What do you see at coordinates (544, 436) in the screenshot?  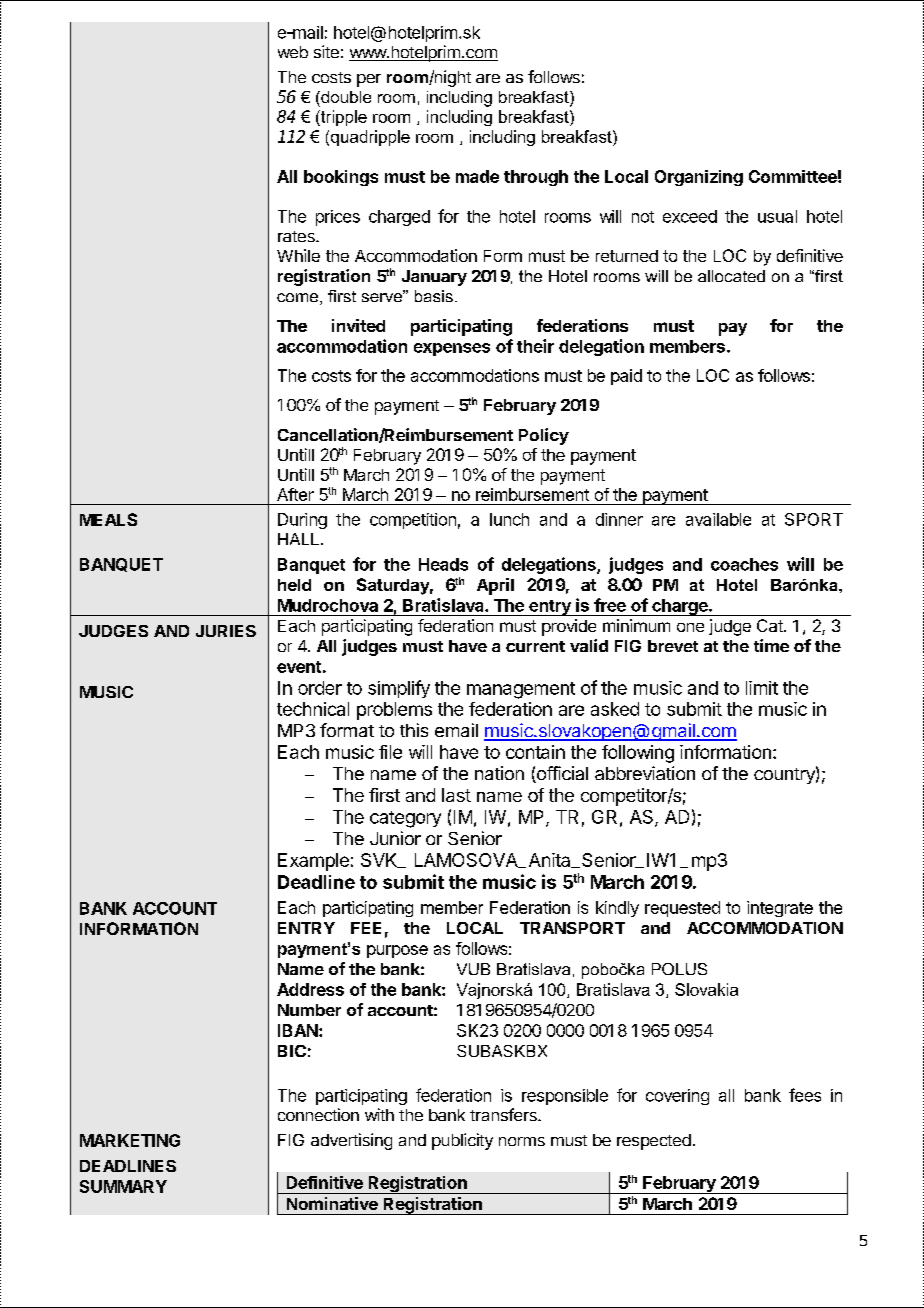 I see `Policy` at bounding box center [544, 436].
